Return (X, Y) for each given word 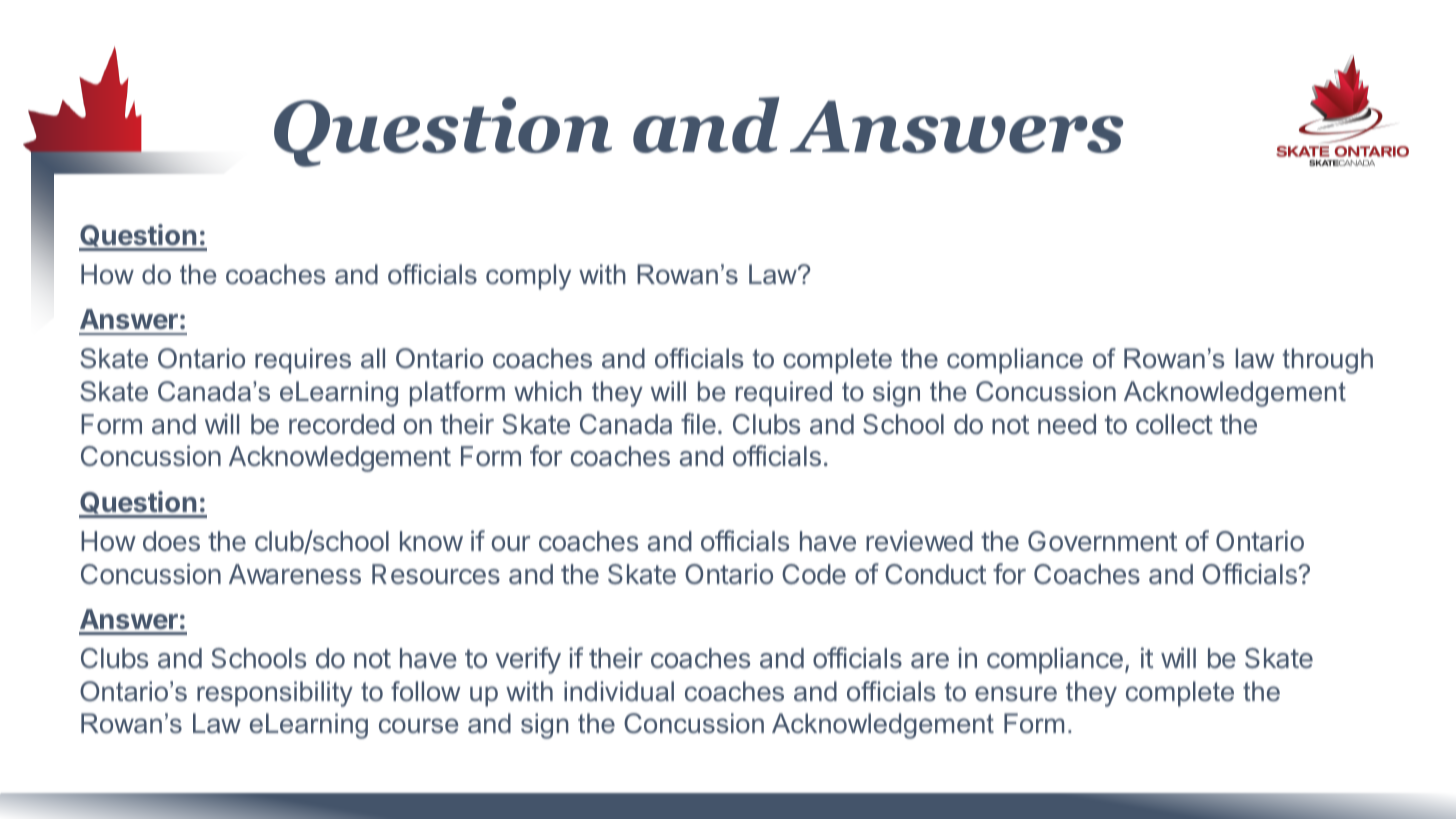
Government (1102, 541)
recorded (341, 424)
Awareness (295, 574)
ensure (1016, 694)
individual (619, 691)
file (698, 424)
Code (814, 574)
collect (1174, 424)
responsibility (275, 694)
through (1327, 361)
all (373, 358)
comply (528, 277)
